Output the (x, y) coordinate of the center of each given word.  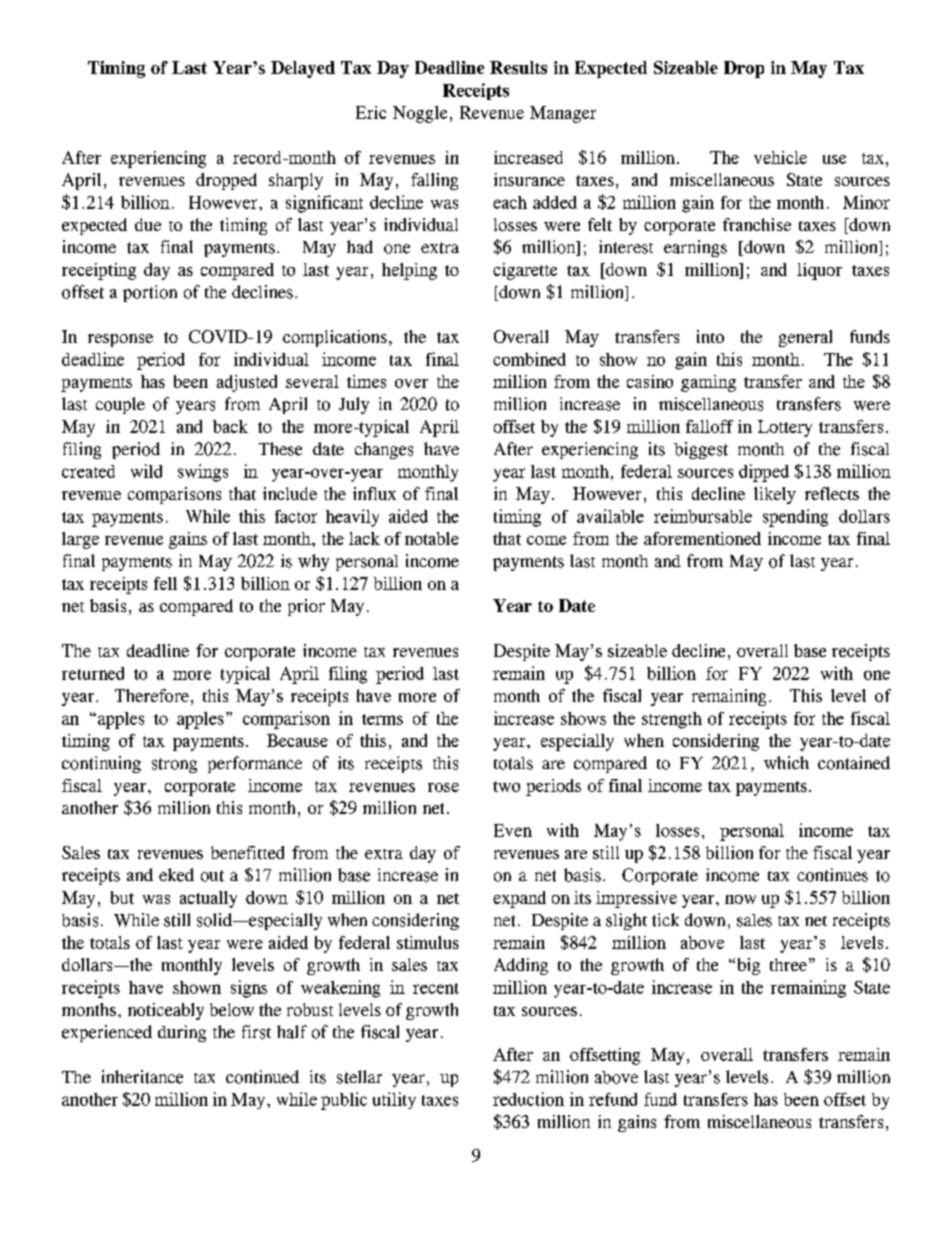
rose (443, 787)
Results (518, 67)
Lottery (785, 428)
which (786, 762)
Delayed (303, 69)
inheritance (142, 1077)
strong (174, 765)
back (230, 426)
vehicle (780, 157)
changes (384, 450)
